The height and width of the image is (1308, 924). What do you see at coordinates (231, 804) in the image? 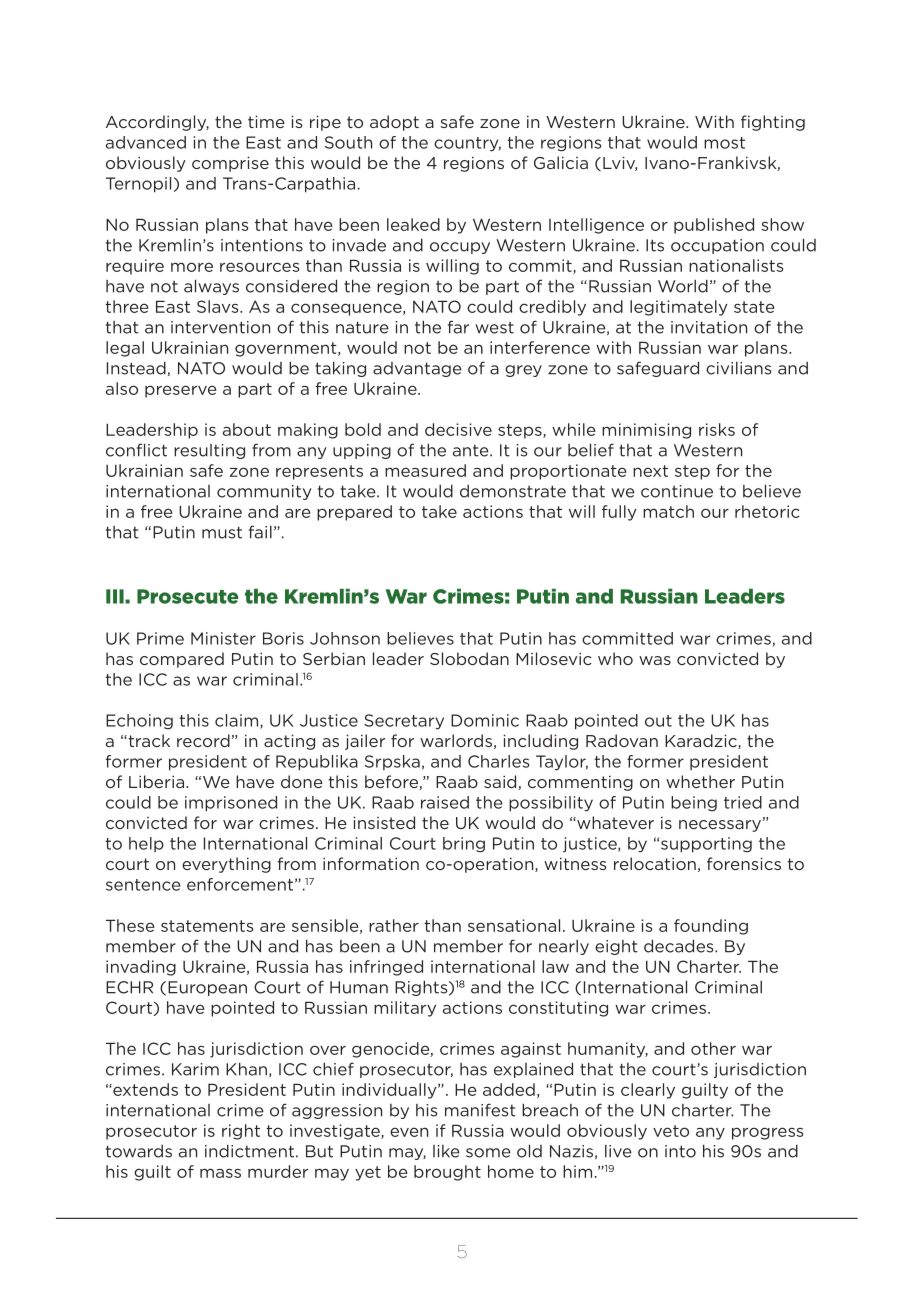
I see `imprisoned` at bounding box center [231, 804].
